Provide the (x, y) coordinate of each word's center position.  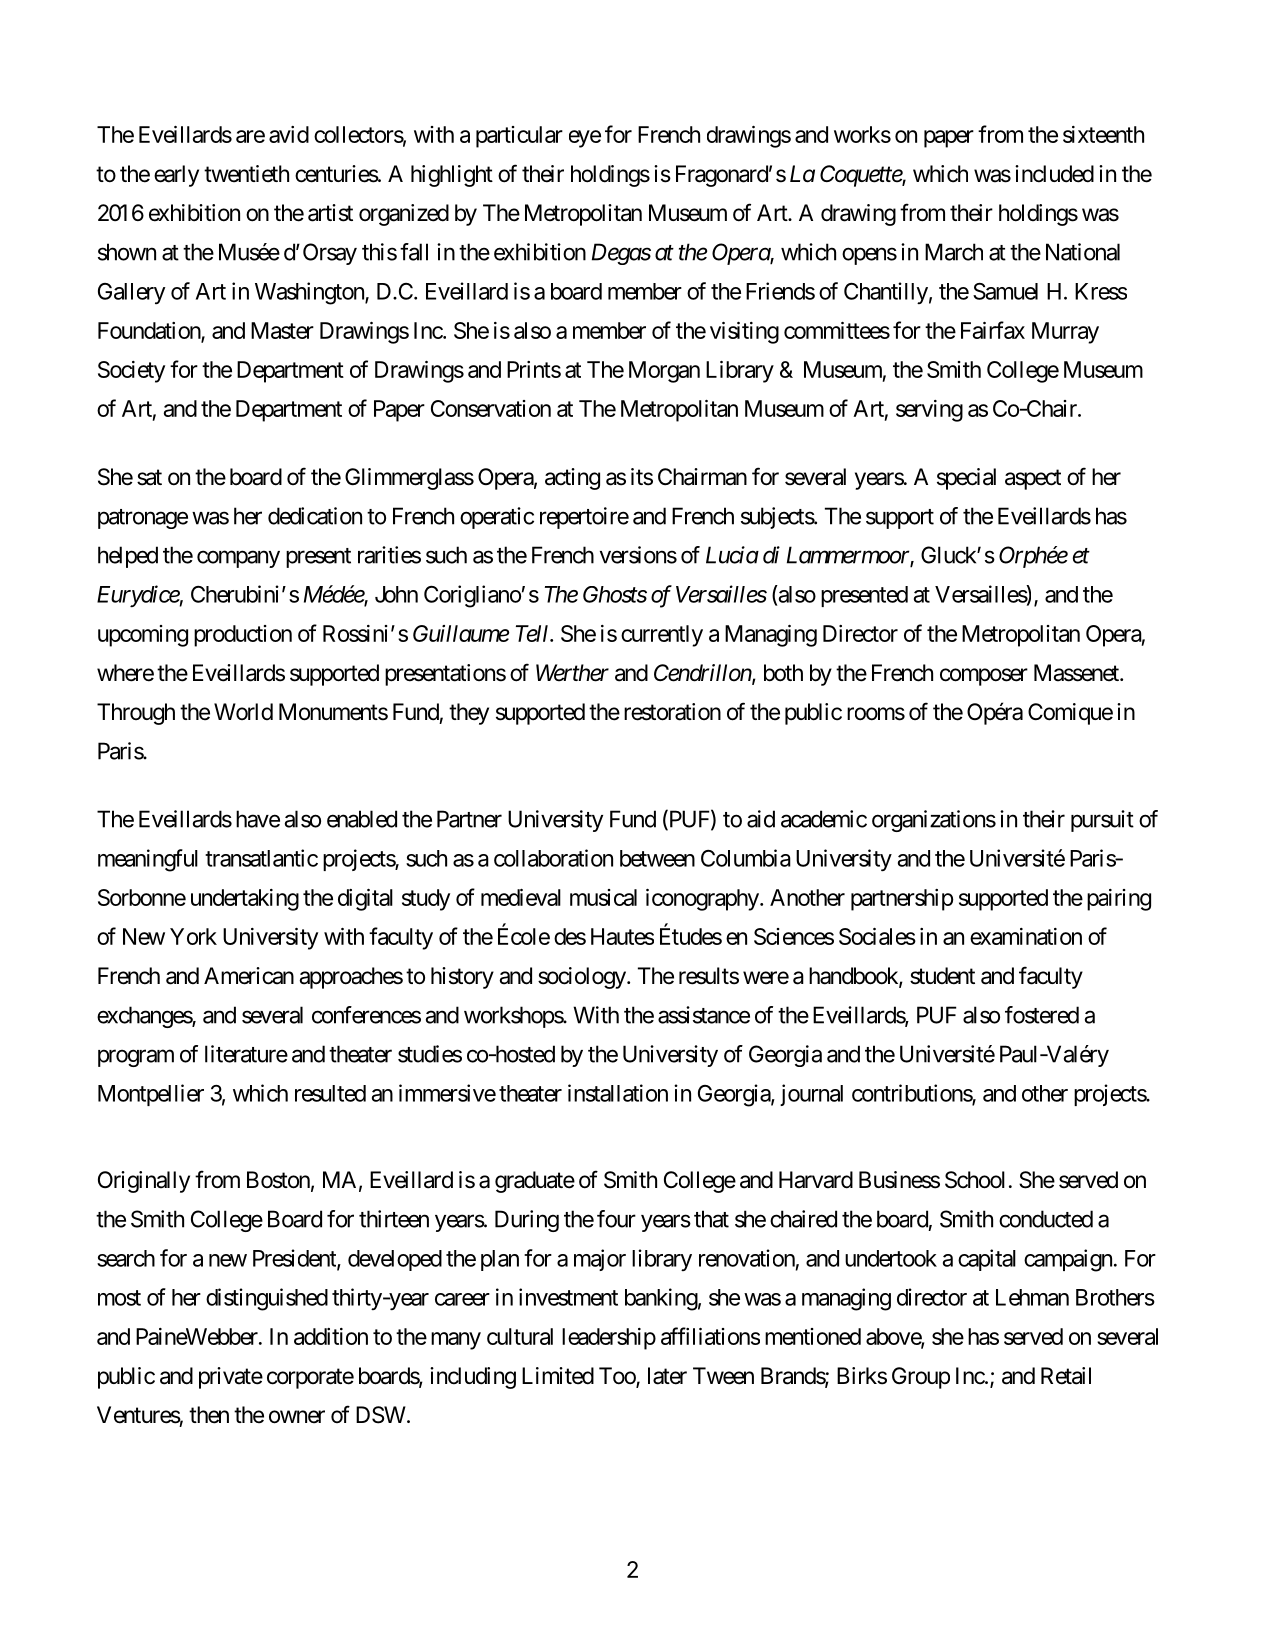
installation (618, 1093)
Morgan (664, 372)
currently (662, 636)
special (966, 479)
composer (984, 677)
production (243, 636)
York (193, 936)
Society (131, 372)
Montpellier (151, 1095)
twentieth (246, 174)
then (209, 1415)
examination (1026, 936)
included (1054, 174)
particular (519, 137)
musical (603, 897)
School (975, 1180)
